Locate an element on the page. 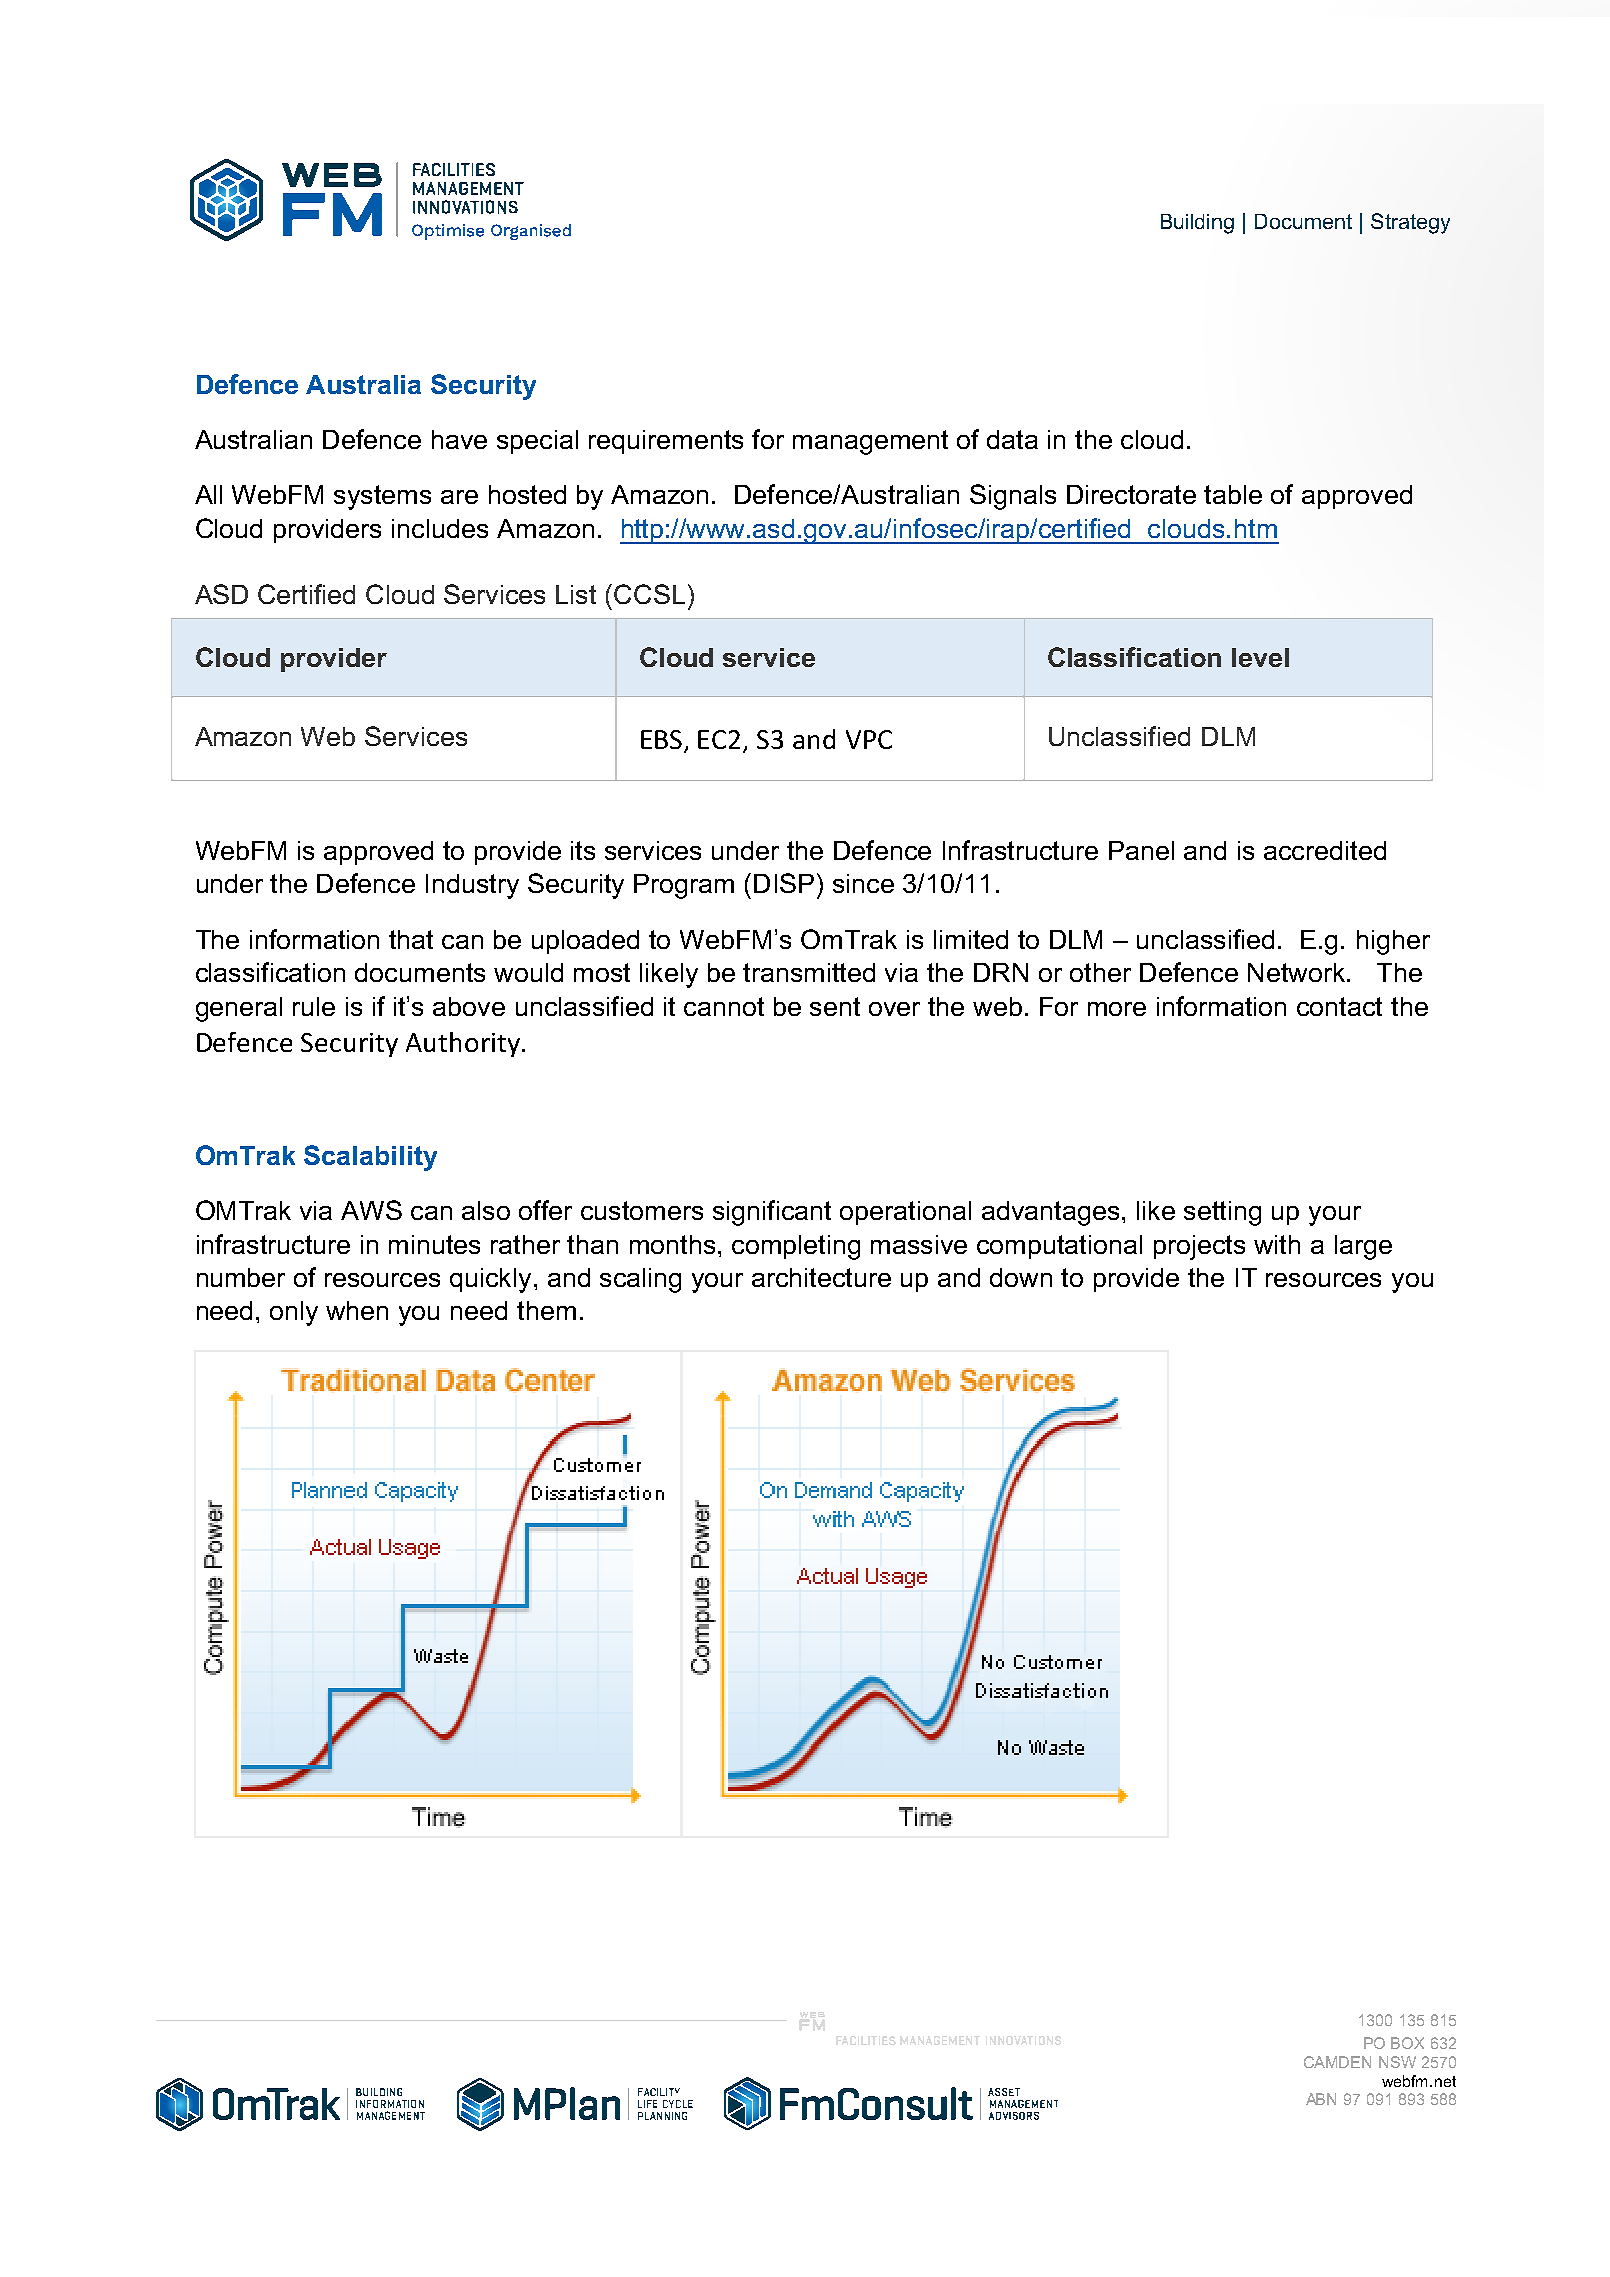  management is located at coordinates (870, 442).
